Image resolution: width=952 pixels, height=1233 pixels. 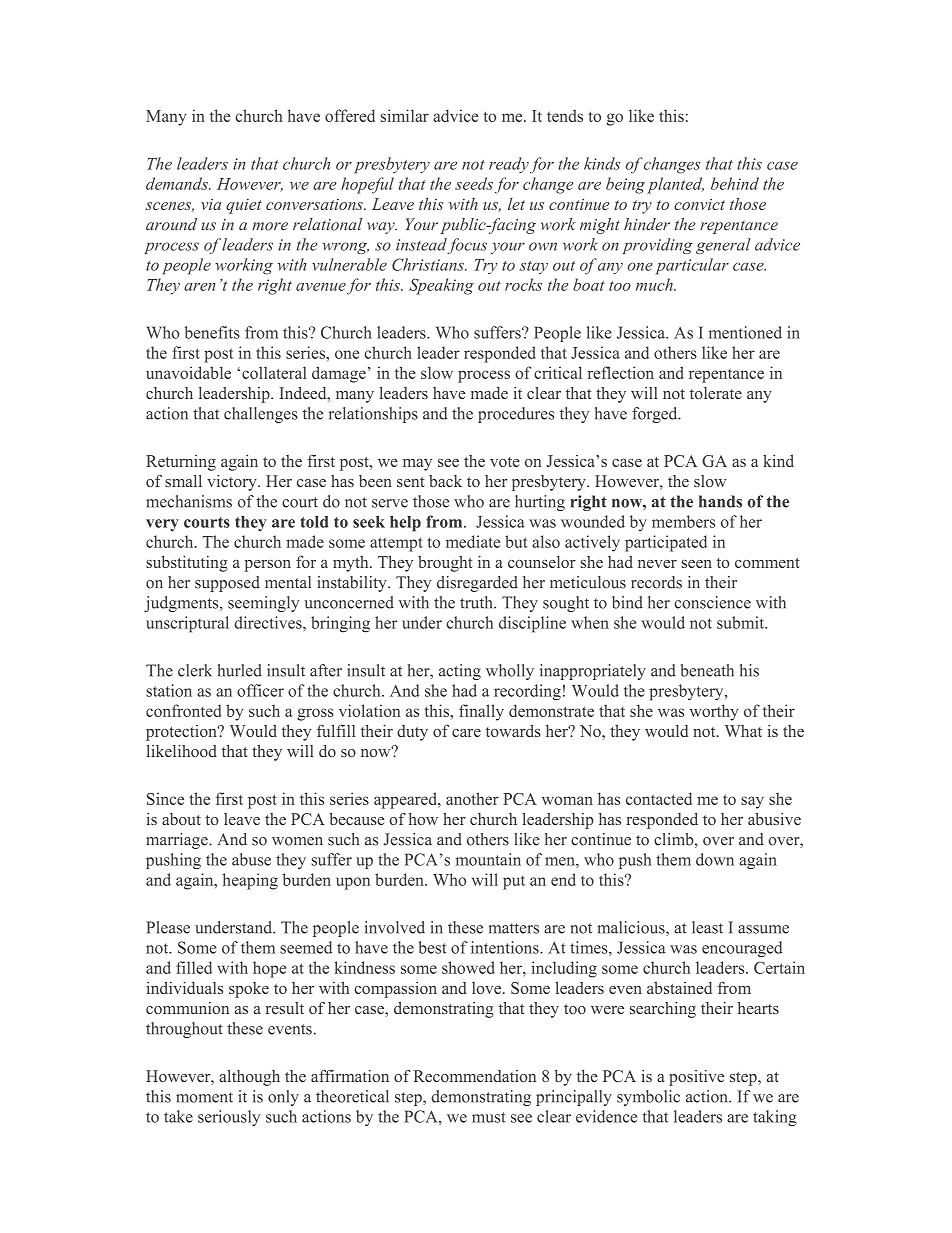 I want to click on truth, so click(x=477, y=602).
